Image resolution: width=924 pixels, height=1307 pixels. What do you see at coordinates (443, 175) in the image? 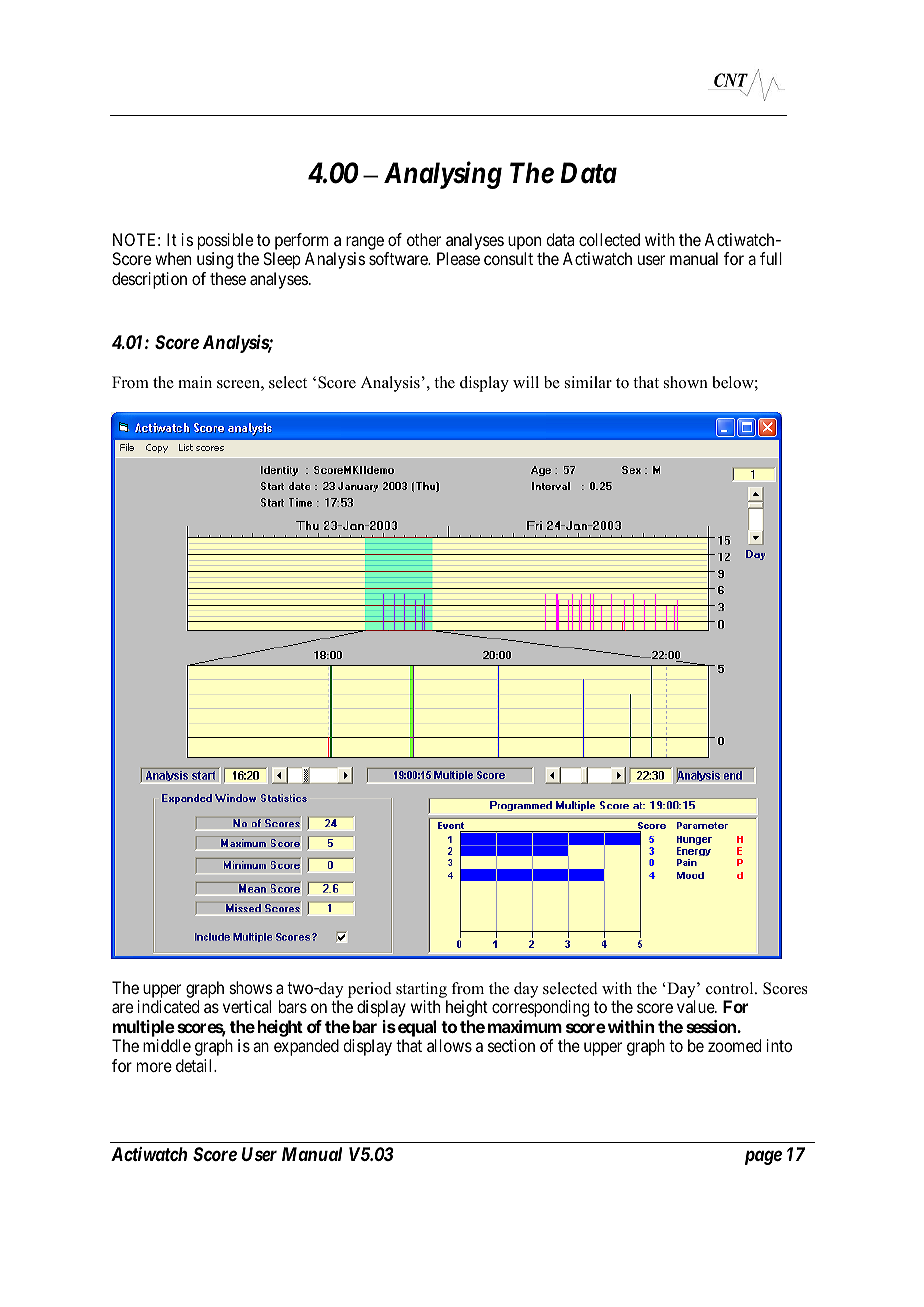
I see `Analysing` at bounding box center [443, 175].
